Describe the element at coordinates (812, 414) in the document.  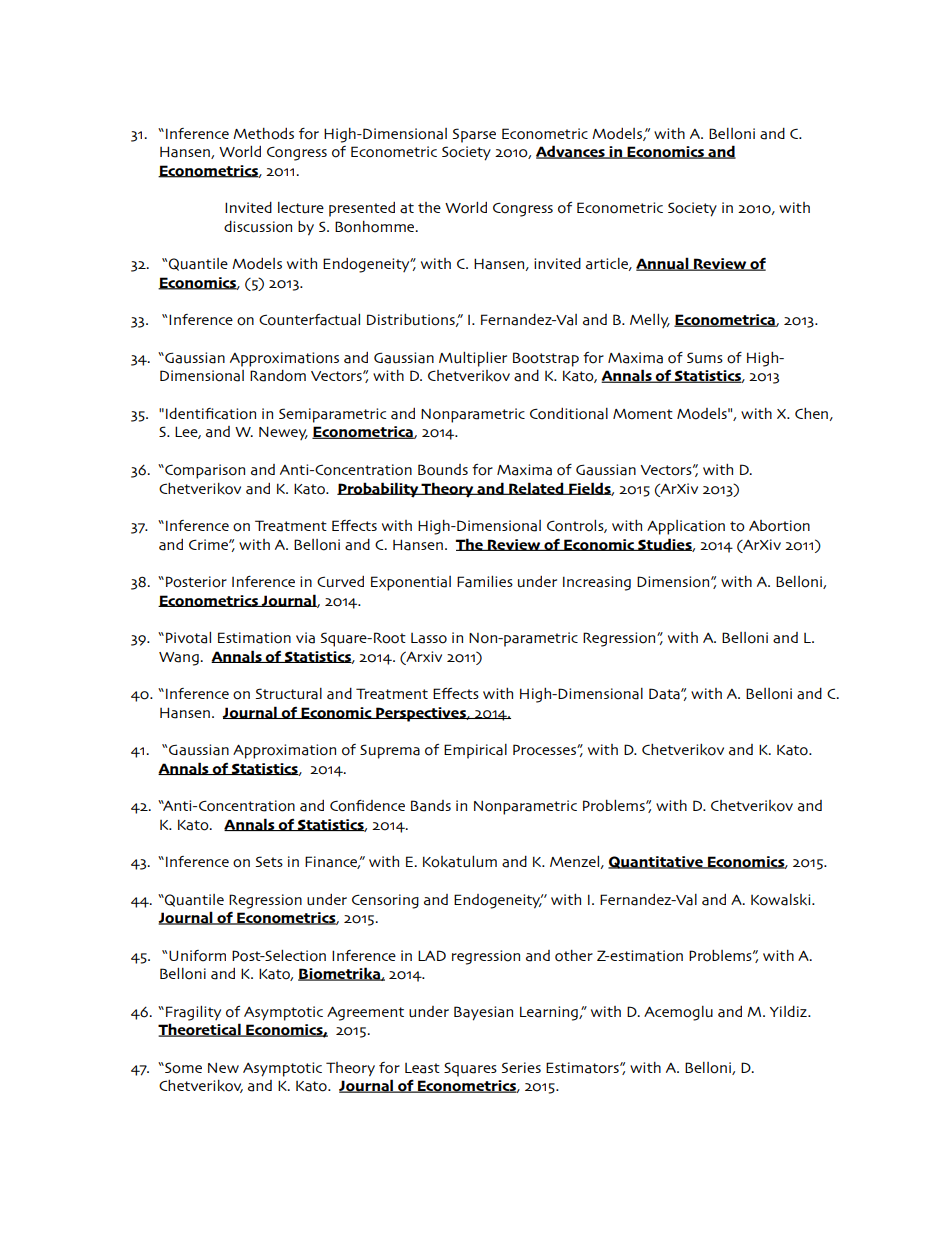
I see `Chen` at that location.
